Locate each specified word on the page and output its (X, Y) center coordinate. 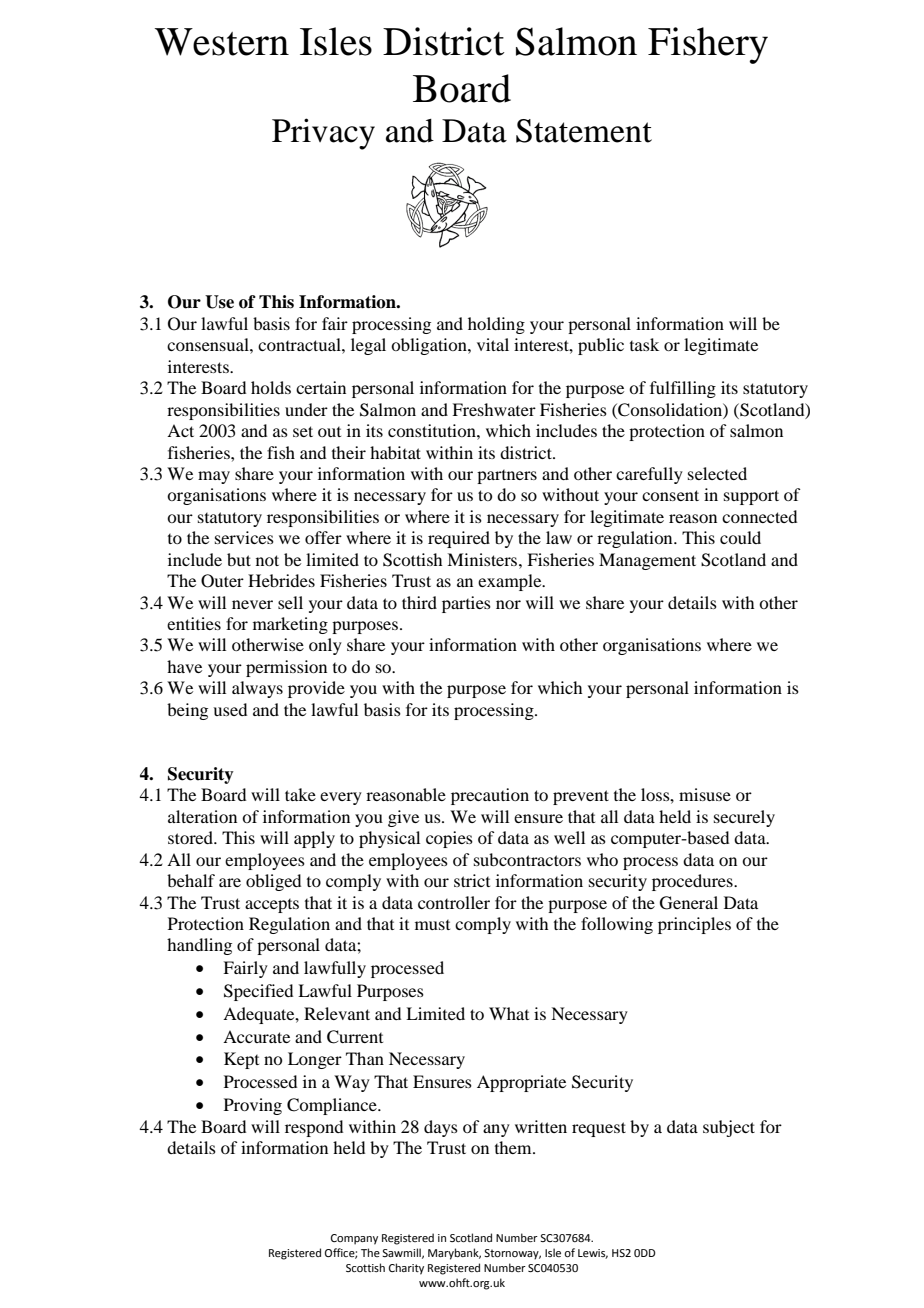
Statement (584, 131)
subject (729, 1128)
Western (222, 42)
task (644, 344)
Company (354, 1239)
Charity (406, 1269)
